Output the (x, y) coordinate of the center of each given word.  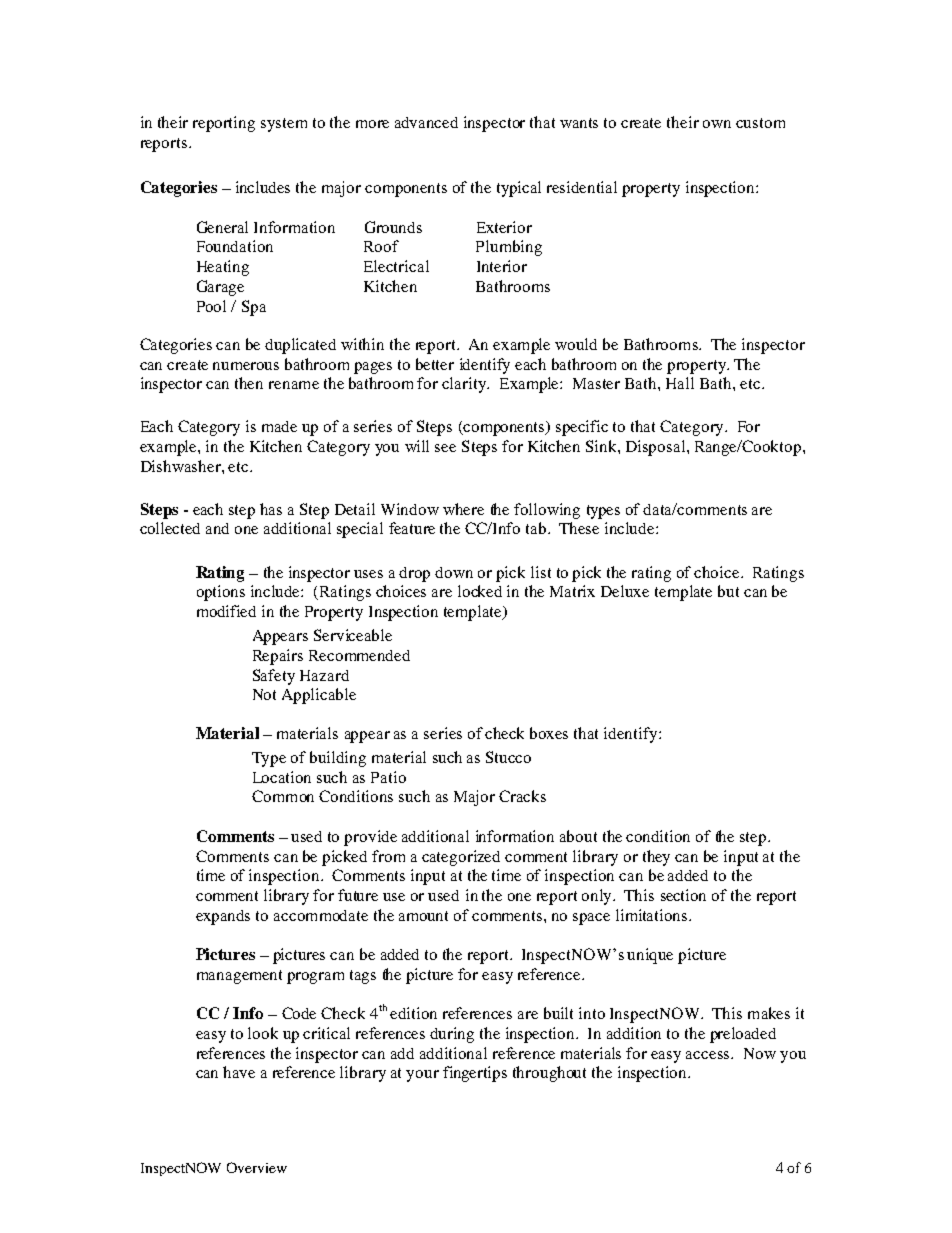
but (728, 591)
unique (650, 956)
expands (223, 917)
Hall (680, 383)
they (656, 858)
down (454, 572)
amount (423, 916)
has (271, 509)
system (284, 125)
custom (760, 123)
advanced (426, 122)
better (435, 364)
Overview (257, 1167)
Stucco (508, 757)
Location (282, 777)
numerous (246, 366)
